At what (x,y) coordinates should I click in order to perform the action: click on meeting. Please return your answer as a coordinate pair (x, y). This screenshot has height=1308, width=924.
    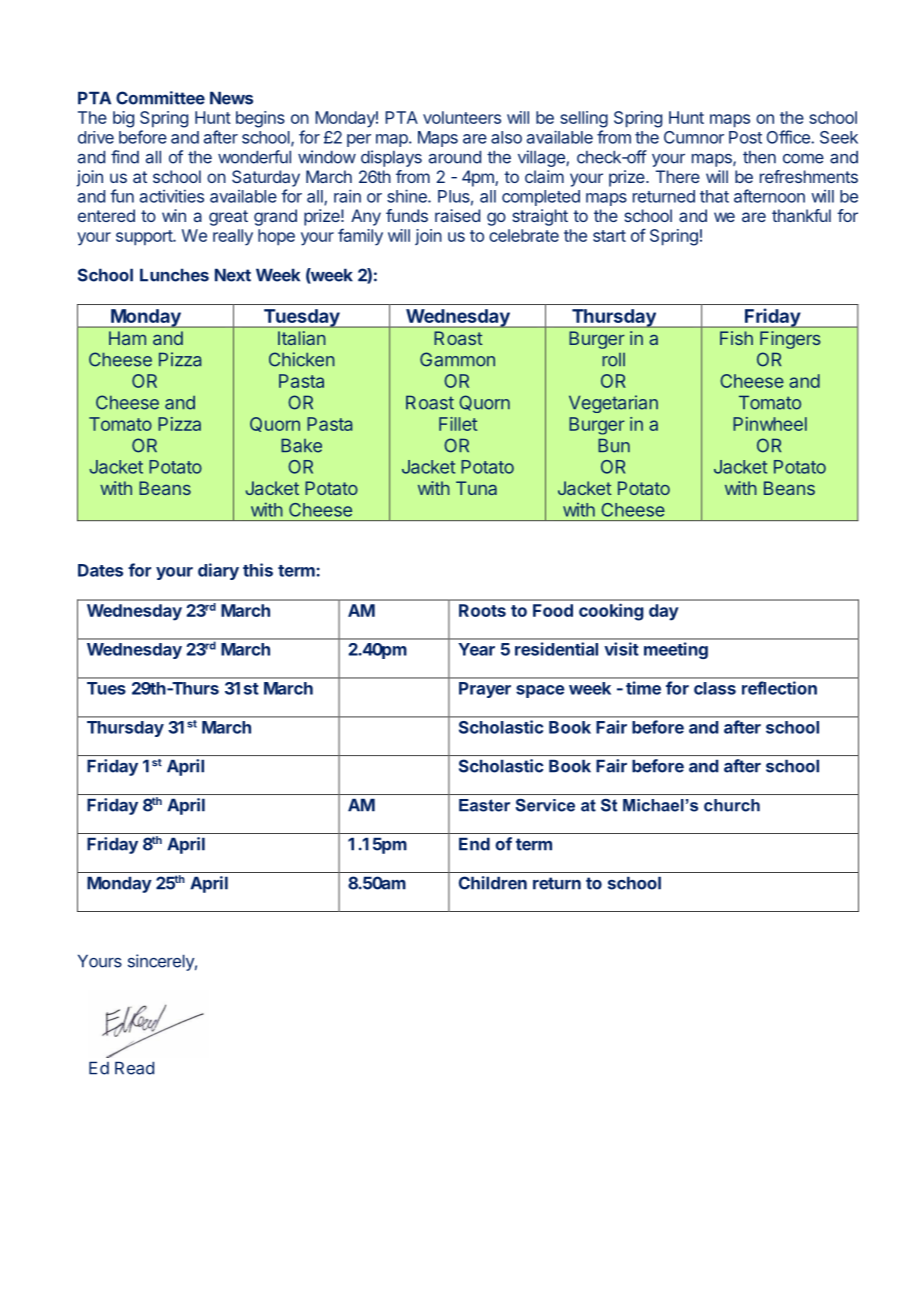
    Looking at the image, I should click on (676, 650).
